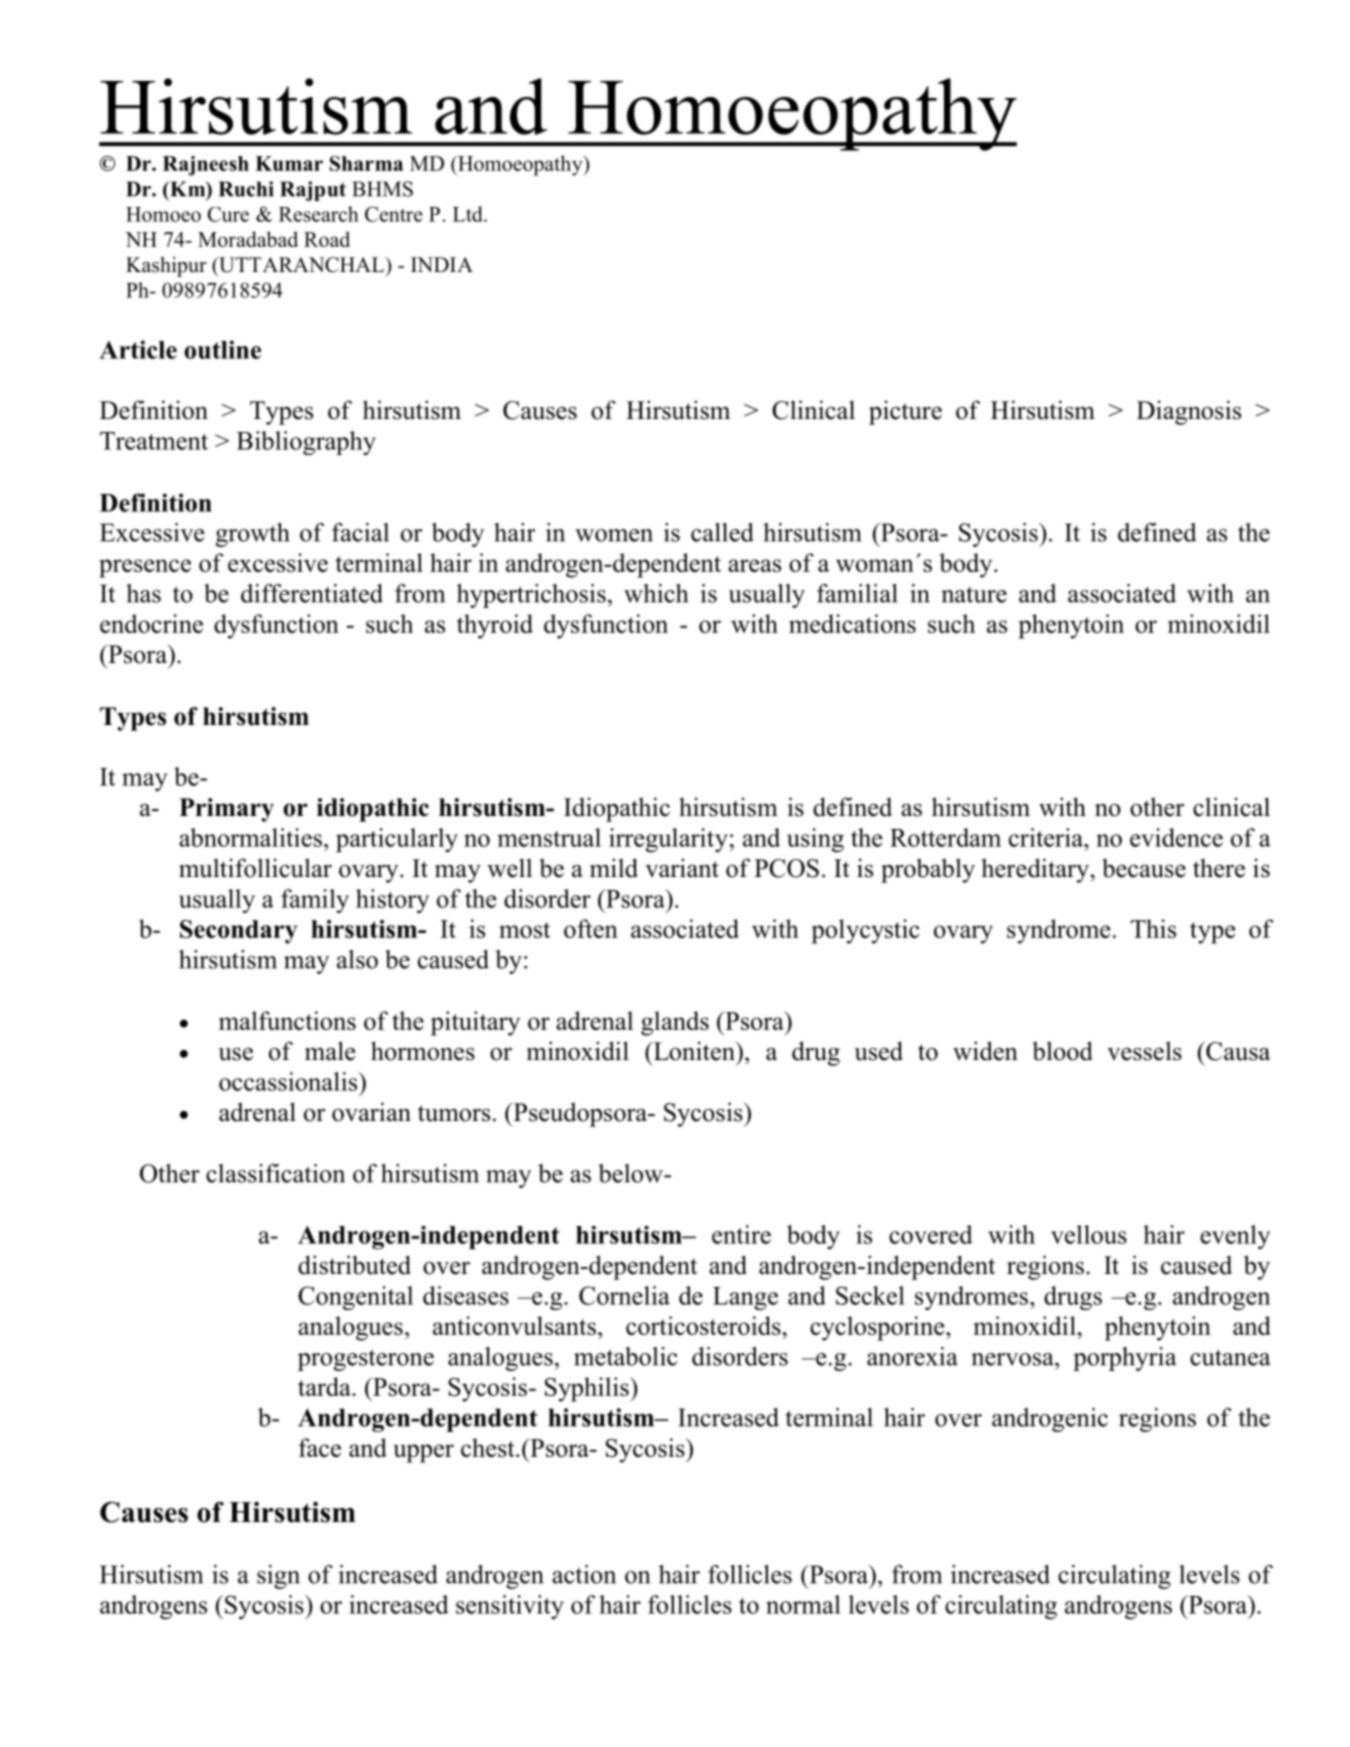 This document has height=1747, width=1350. What do you see at coordinates (1189, 412) in the document?
I see `Diagnosis` at bounding box center [1189, 412].
